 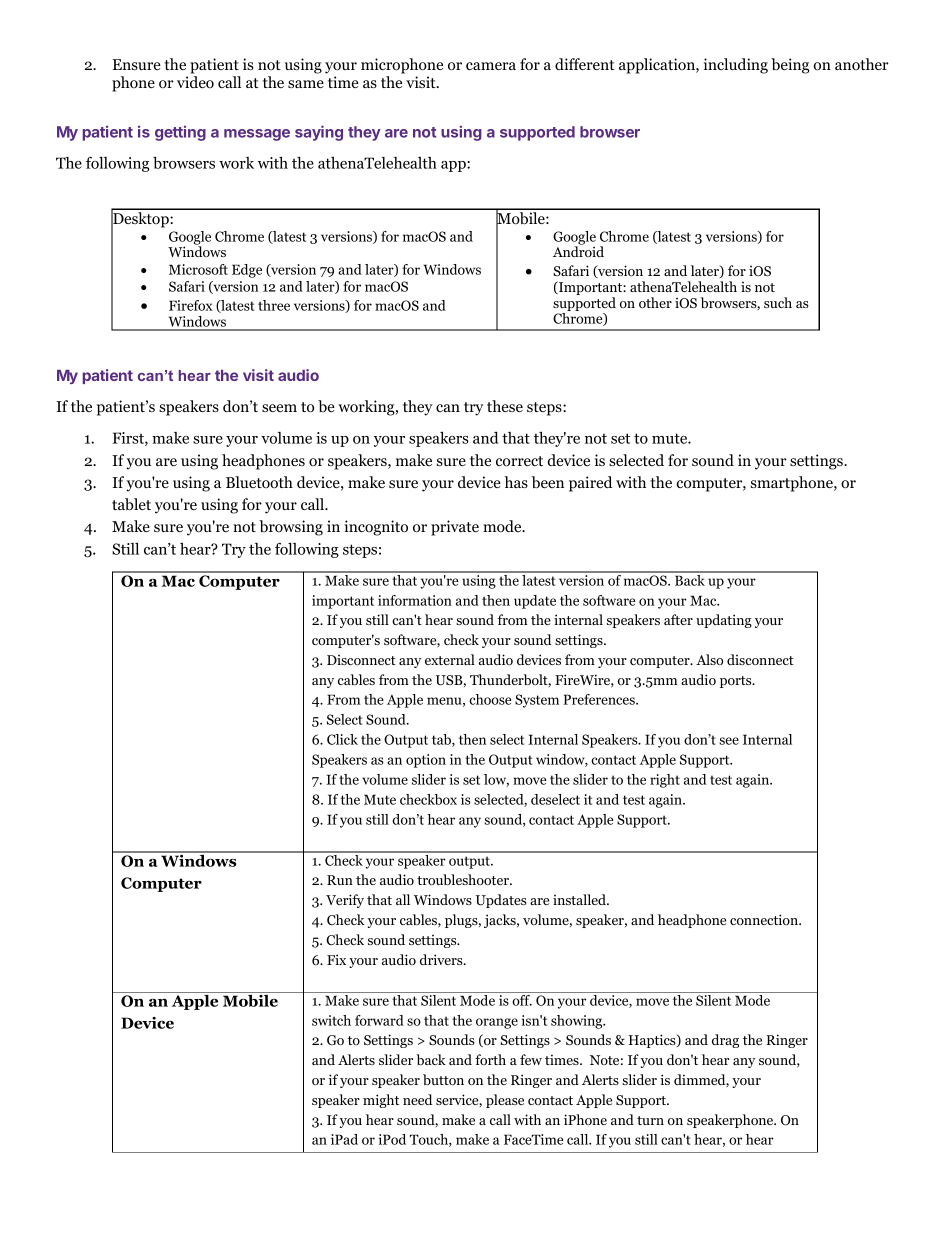 I want to click on Bluetooth, so click(x=259, y=482).
